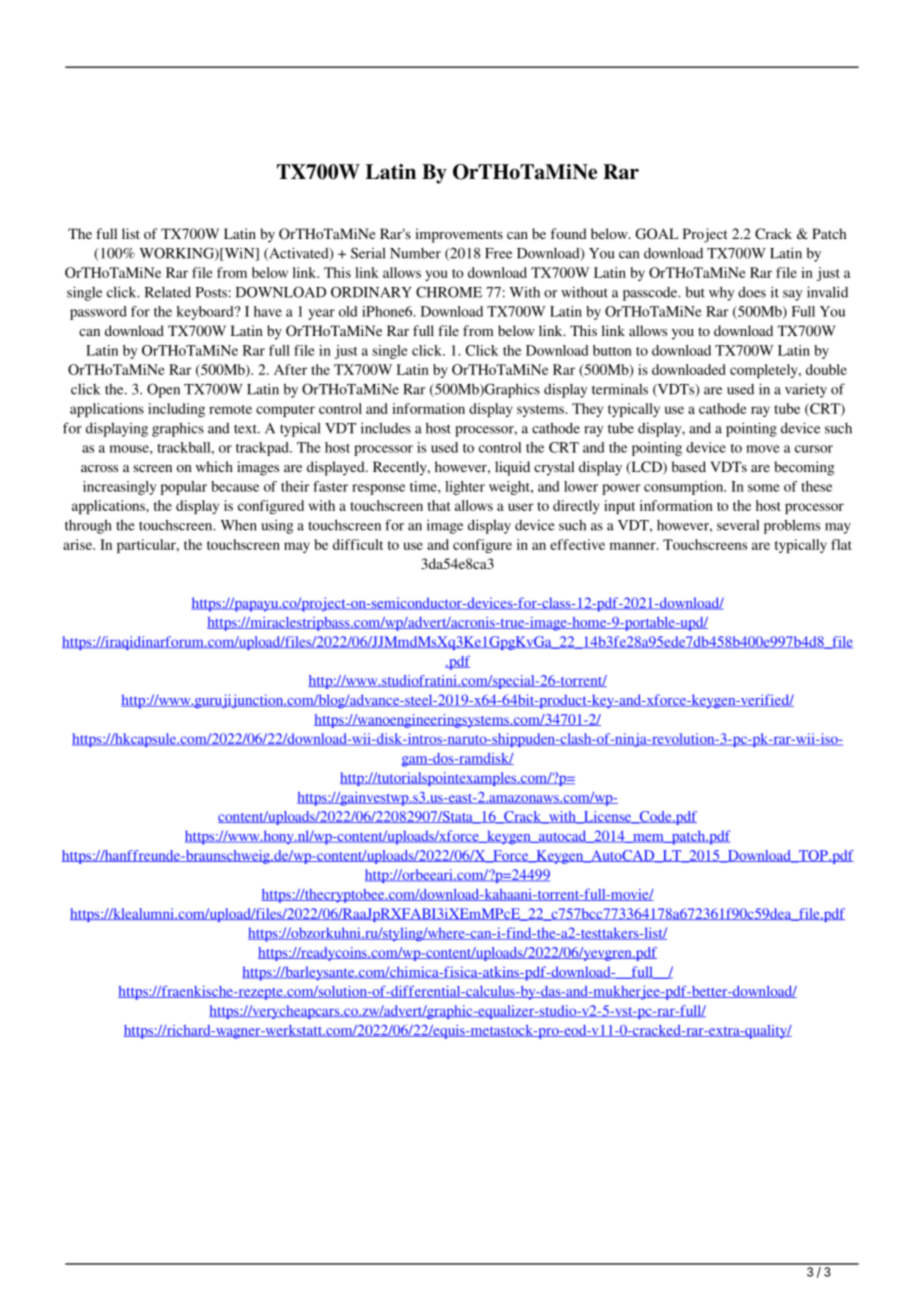 The width and height of the page is (924, 1308). What do you see at coordinates (804, 468) in the page?
I see `becoming` at bounding box center [804, 468].
